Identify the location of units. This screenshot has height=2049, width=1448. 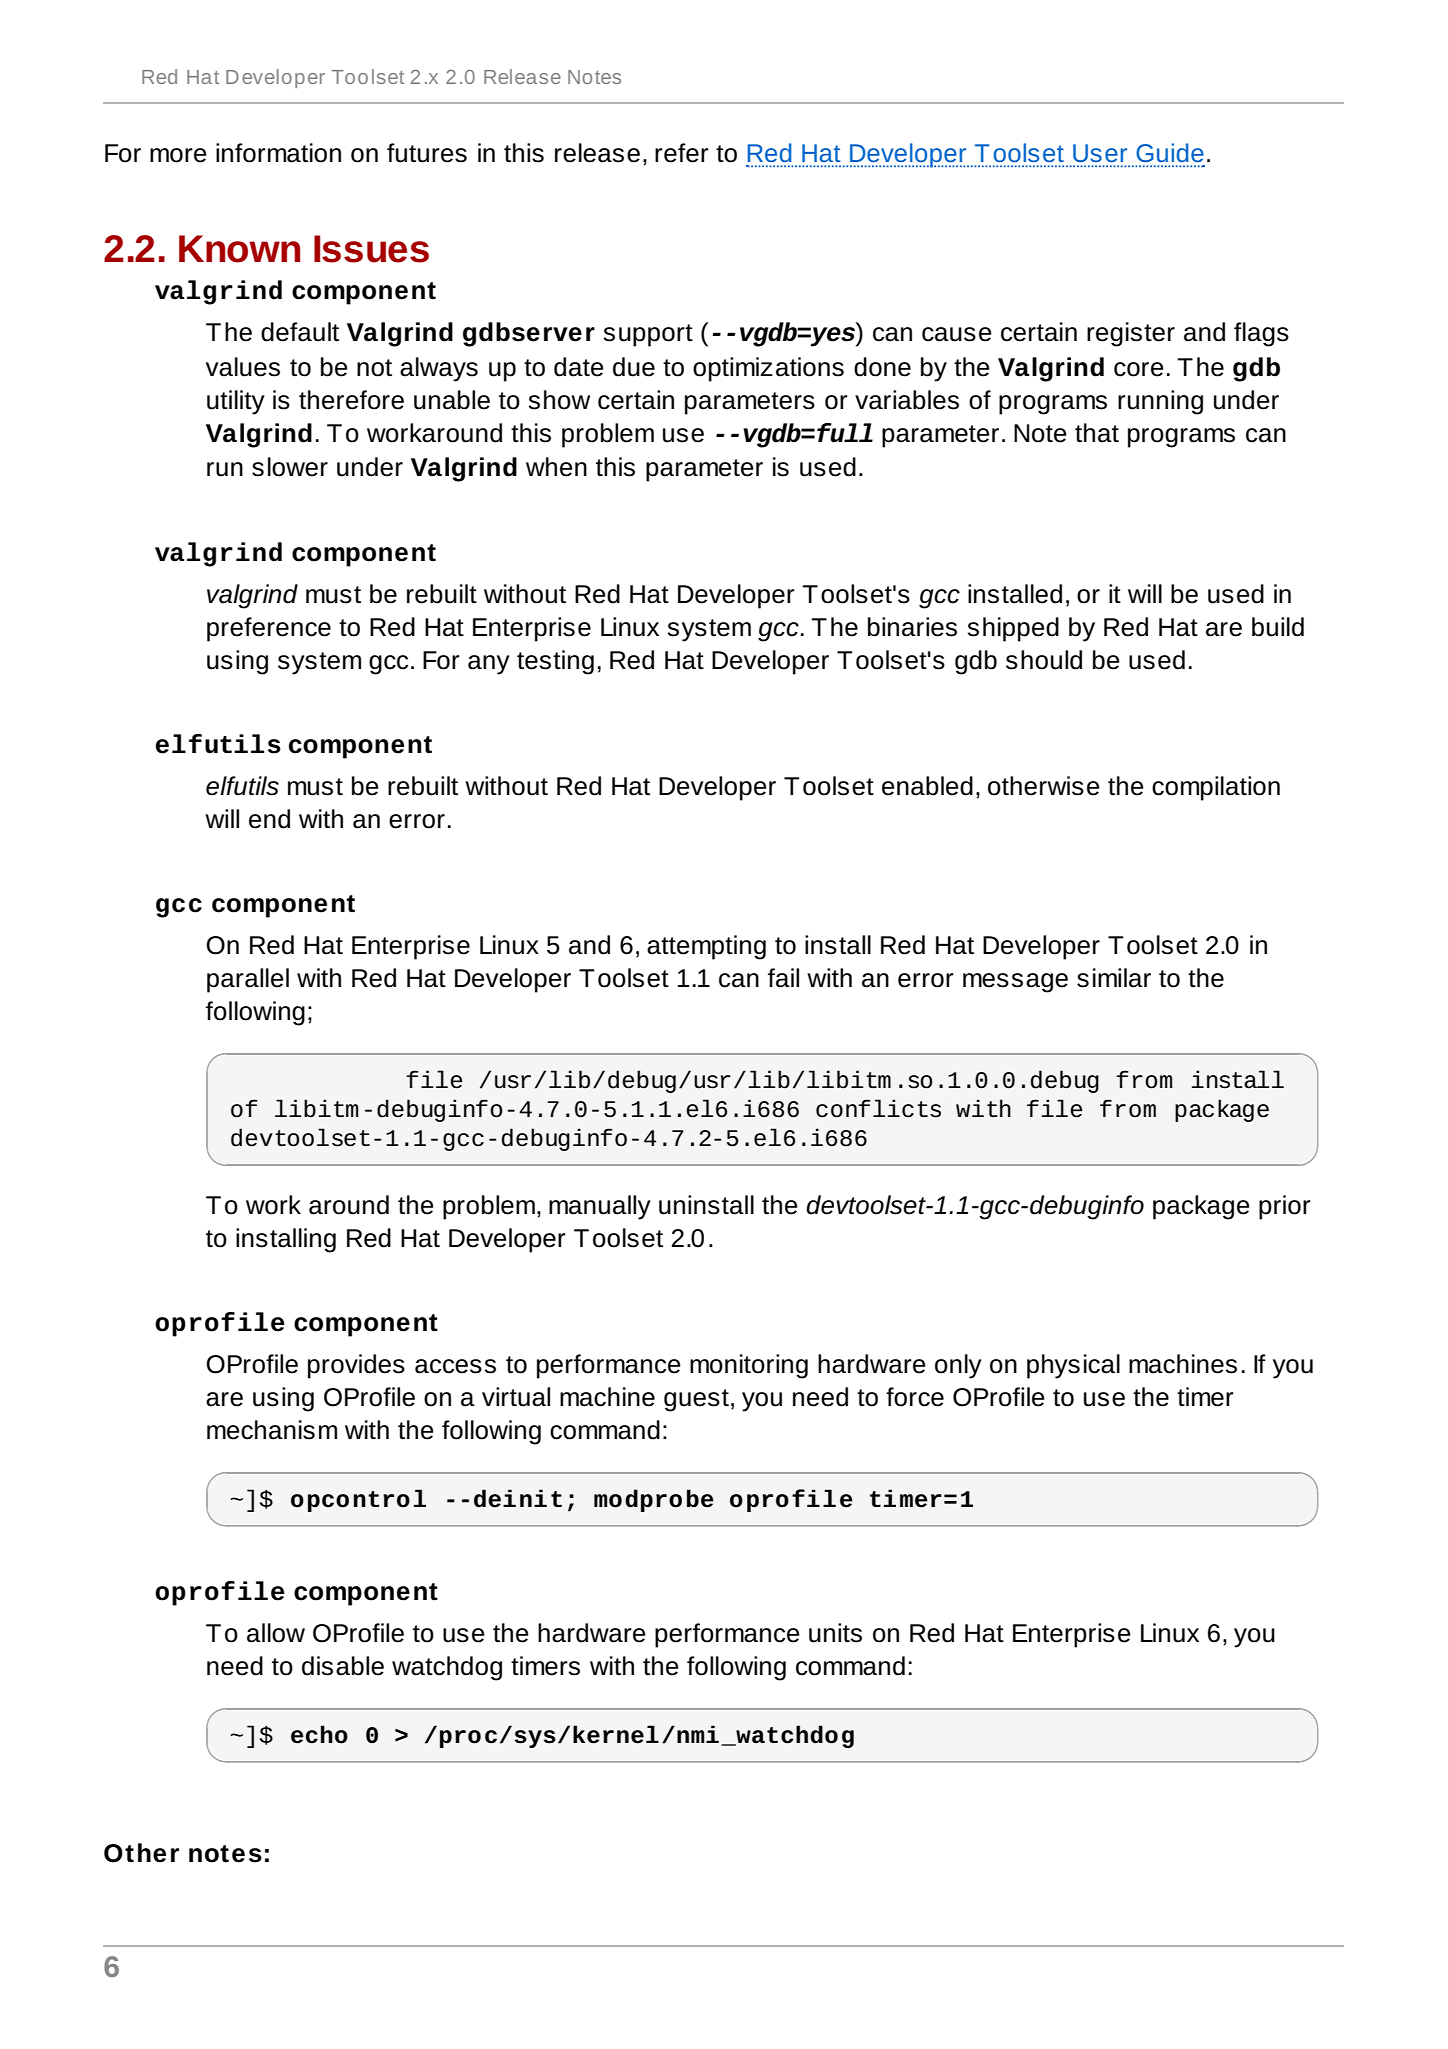
(835, 1633).
